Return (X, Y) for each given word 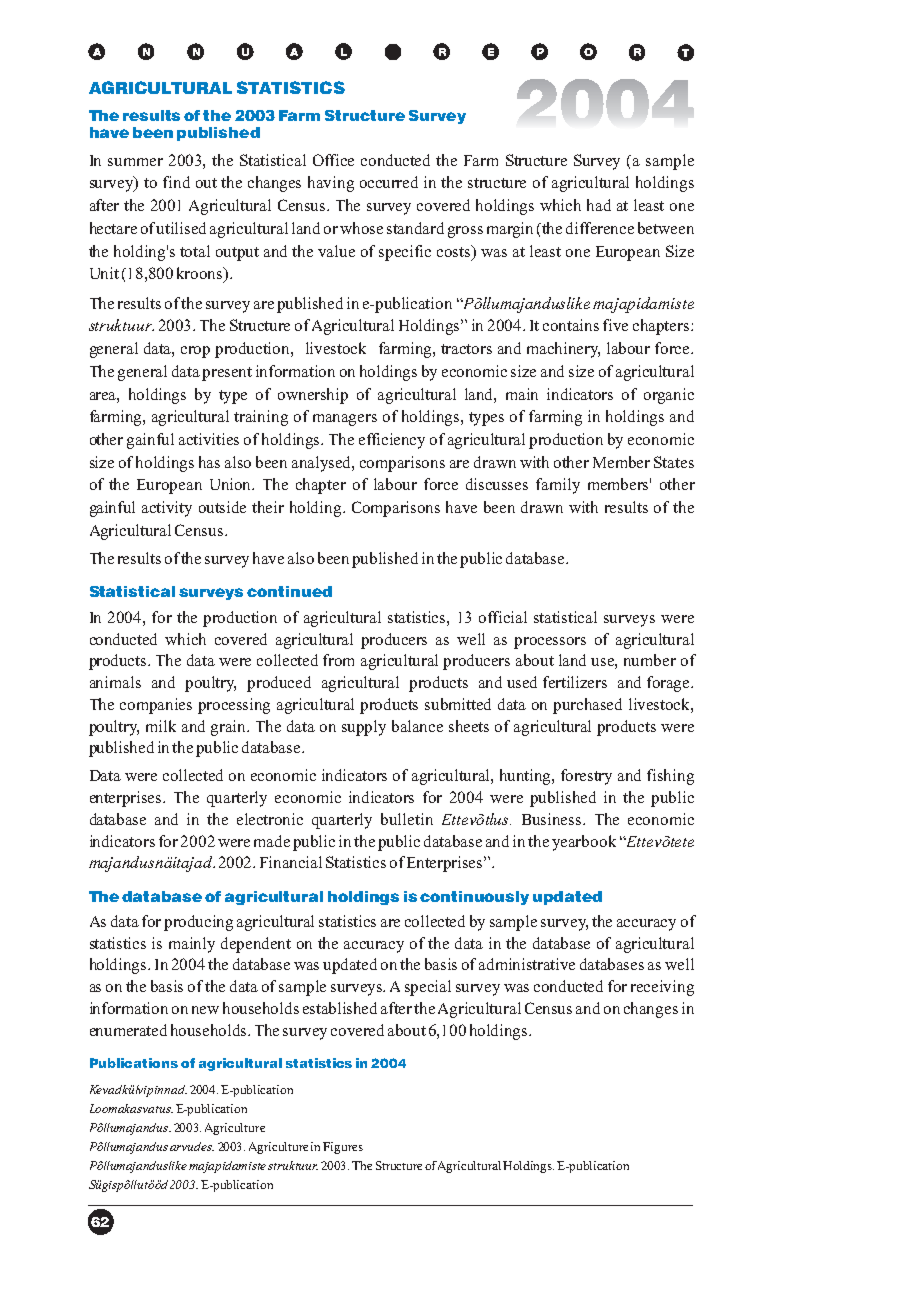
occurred (389, 182)
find (176, 182)
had (599, 205)
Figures (343, 1148)
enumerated (128, 1030)
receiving (662, 988)
